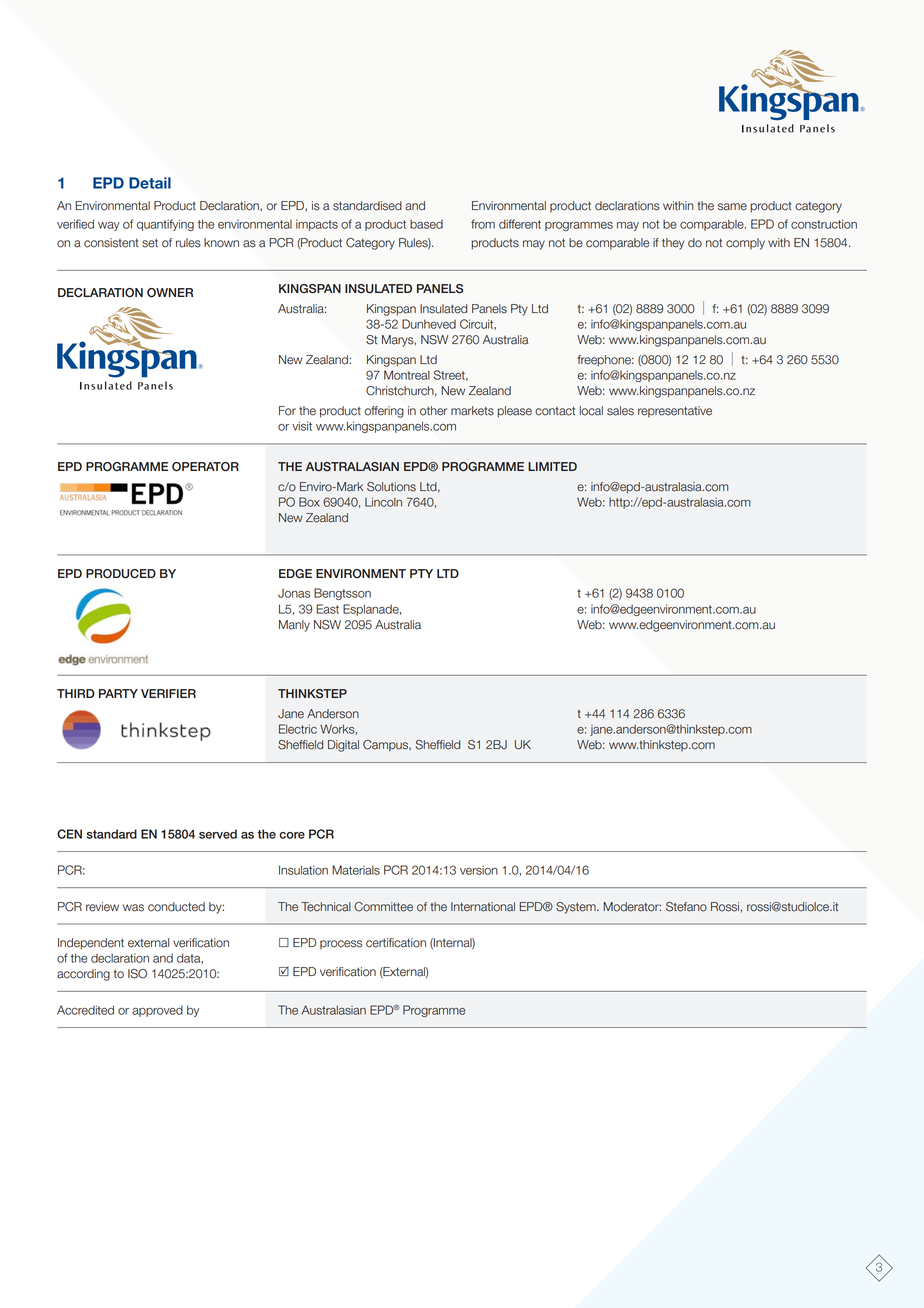  What do you see at coordinates (552, 466) in the document?
I see `LIMITED` at bounding box center [552, 466].
